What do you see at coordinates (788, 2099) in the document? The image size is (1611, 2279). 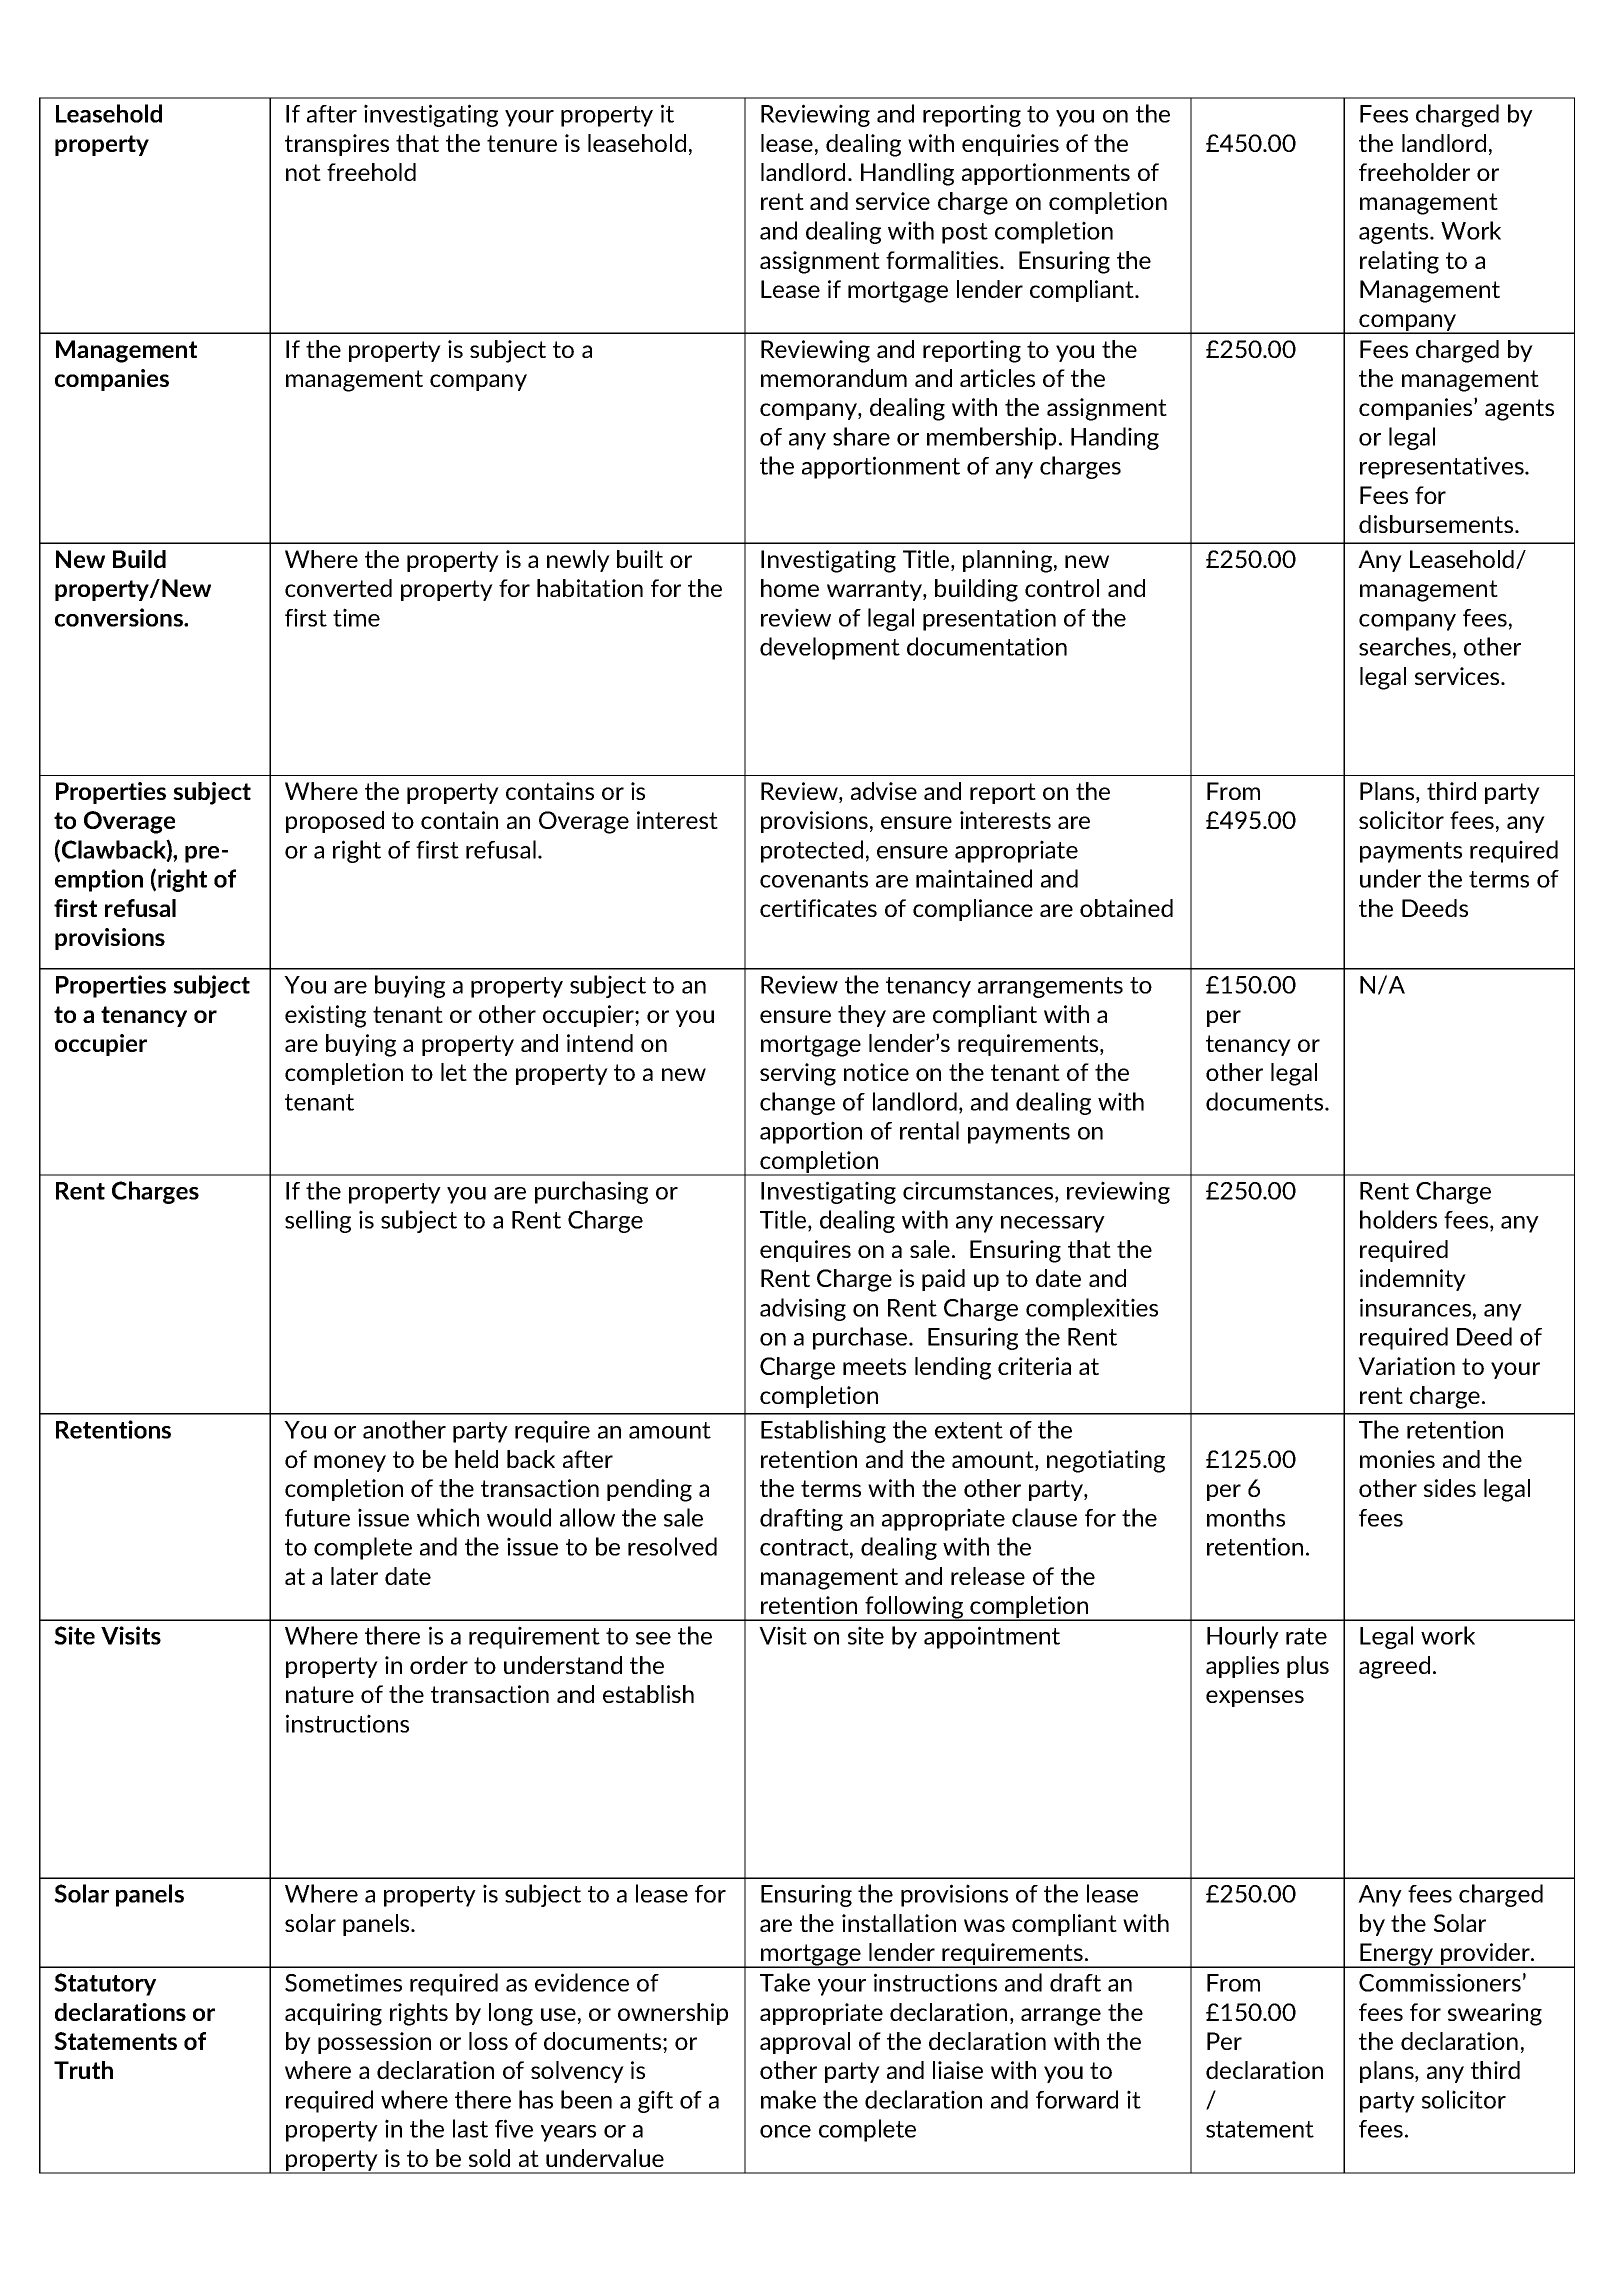 I see `make` at bounding box center [788, 2099].
